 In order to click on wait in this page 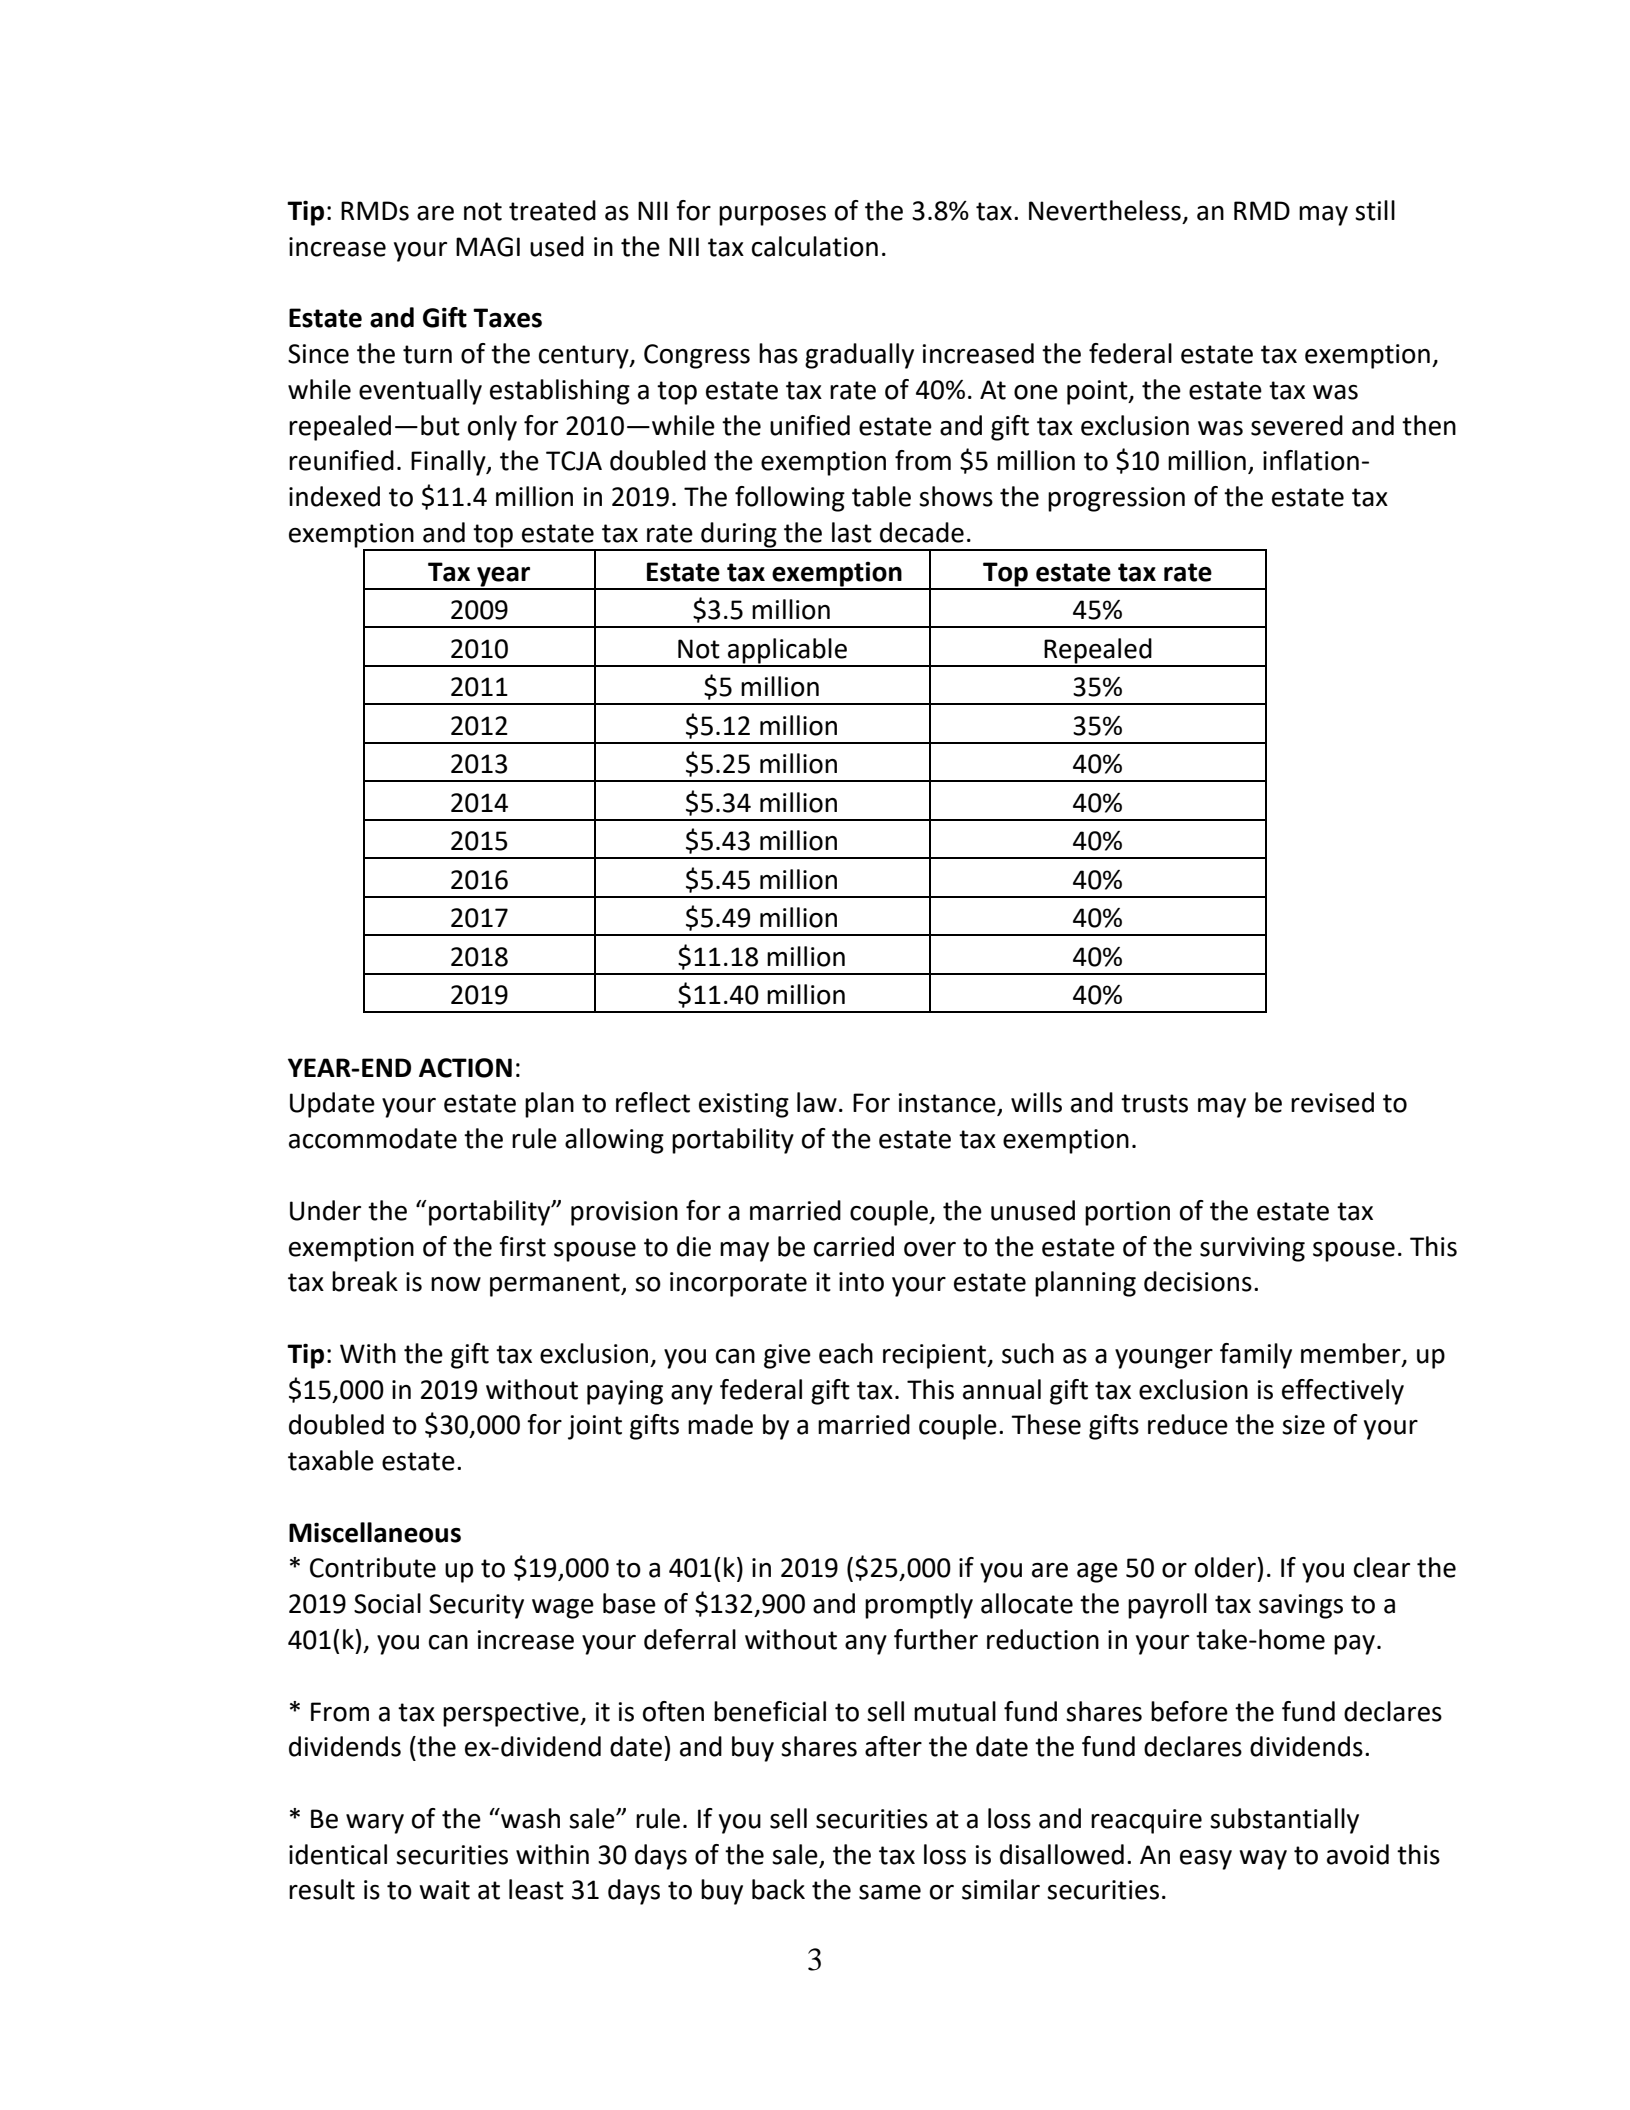, I will do `click(445, 1890)`.
